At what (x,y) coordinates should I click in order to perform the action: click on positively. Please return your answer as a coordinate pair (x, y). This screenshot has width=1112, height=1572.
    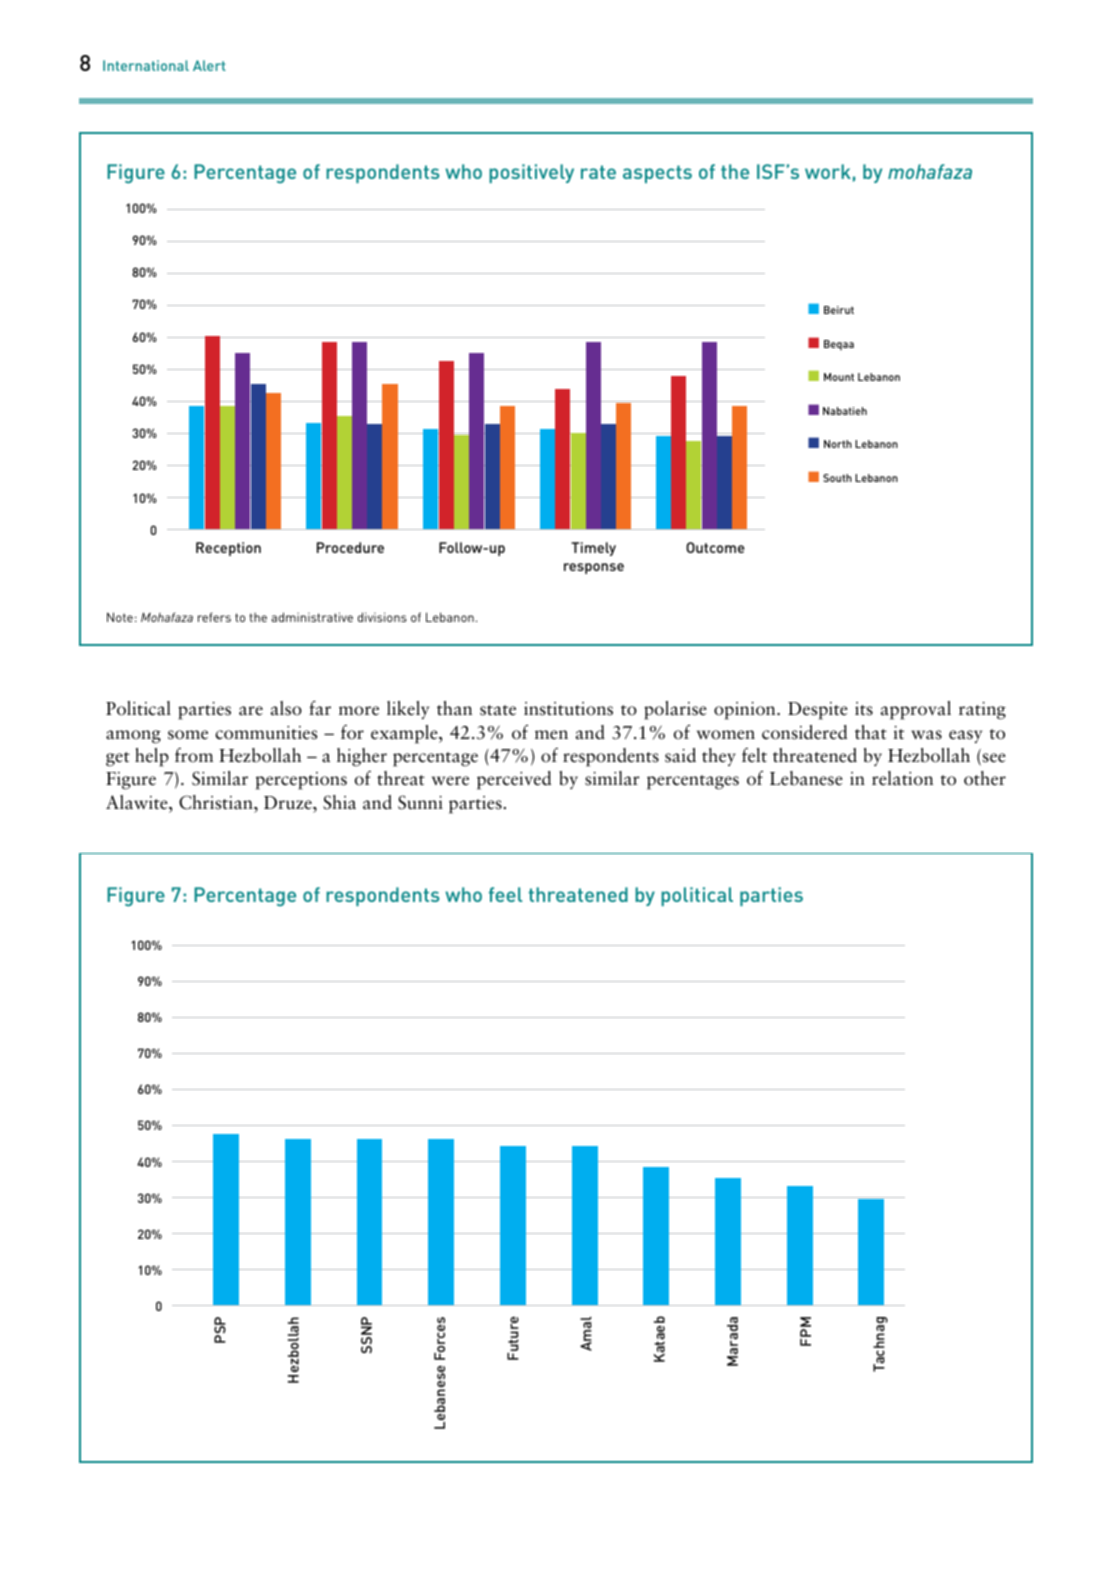
    Looking at the image, I should click on (531, 173).
